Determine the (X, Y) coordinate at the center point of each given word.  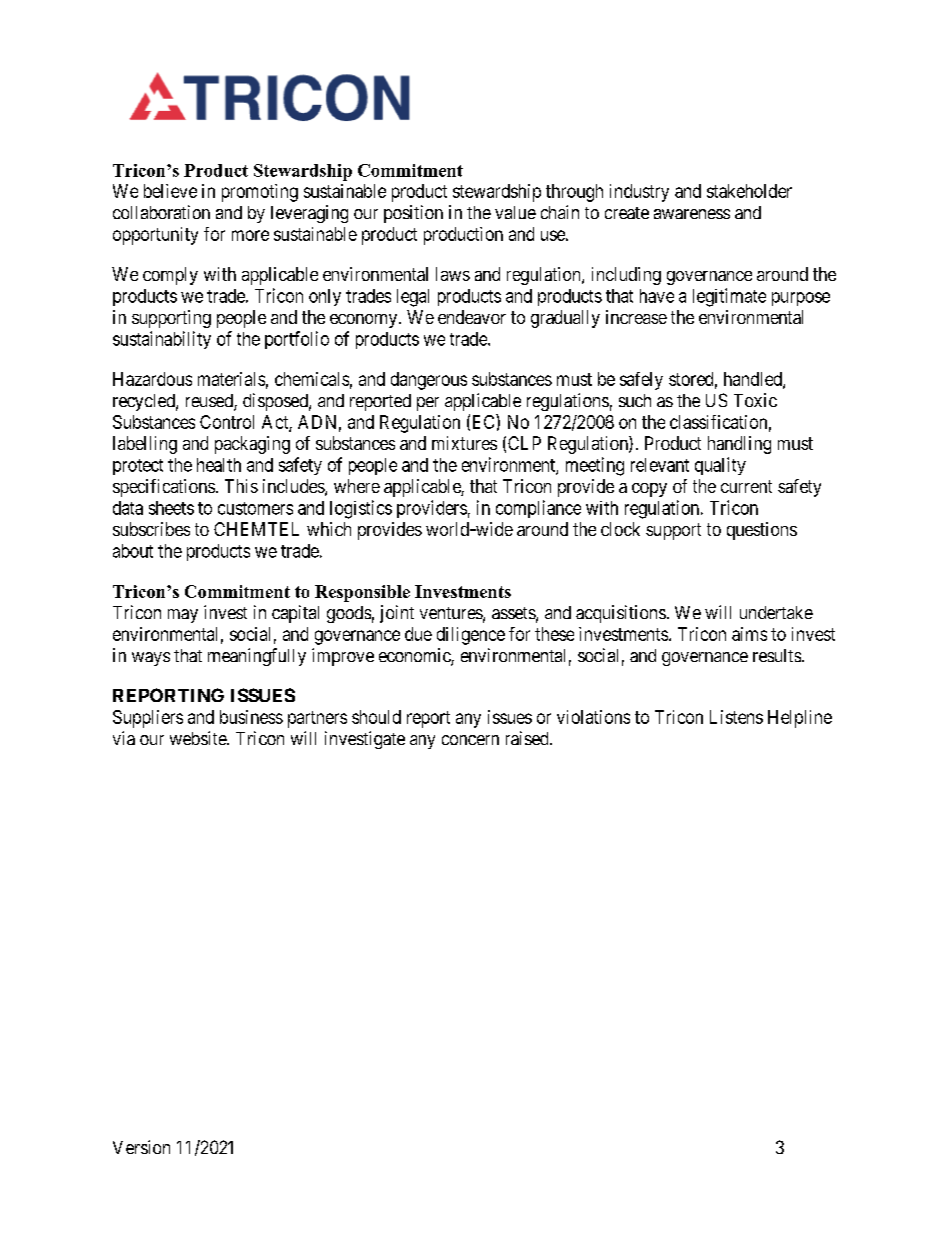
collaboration (161, 212)
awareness (692, 214)
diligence (471, 636)
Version (141, 1147)
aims (749, 634)
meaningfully (257, 657)
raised (528, 738)
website (199, 738)
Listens (736, 717)
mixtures (464, 443)
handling (739, 445)
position (413, 214)
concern (470, 740)
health (219, 465)
